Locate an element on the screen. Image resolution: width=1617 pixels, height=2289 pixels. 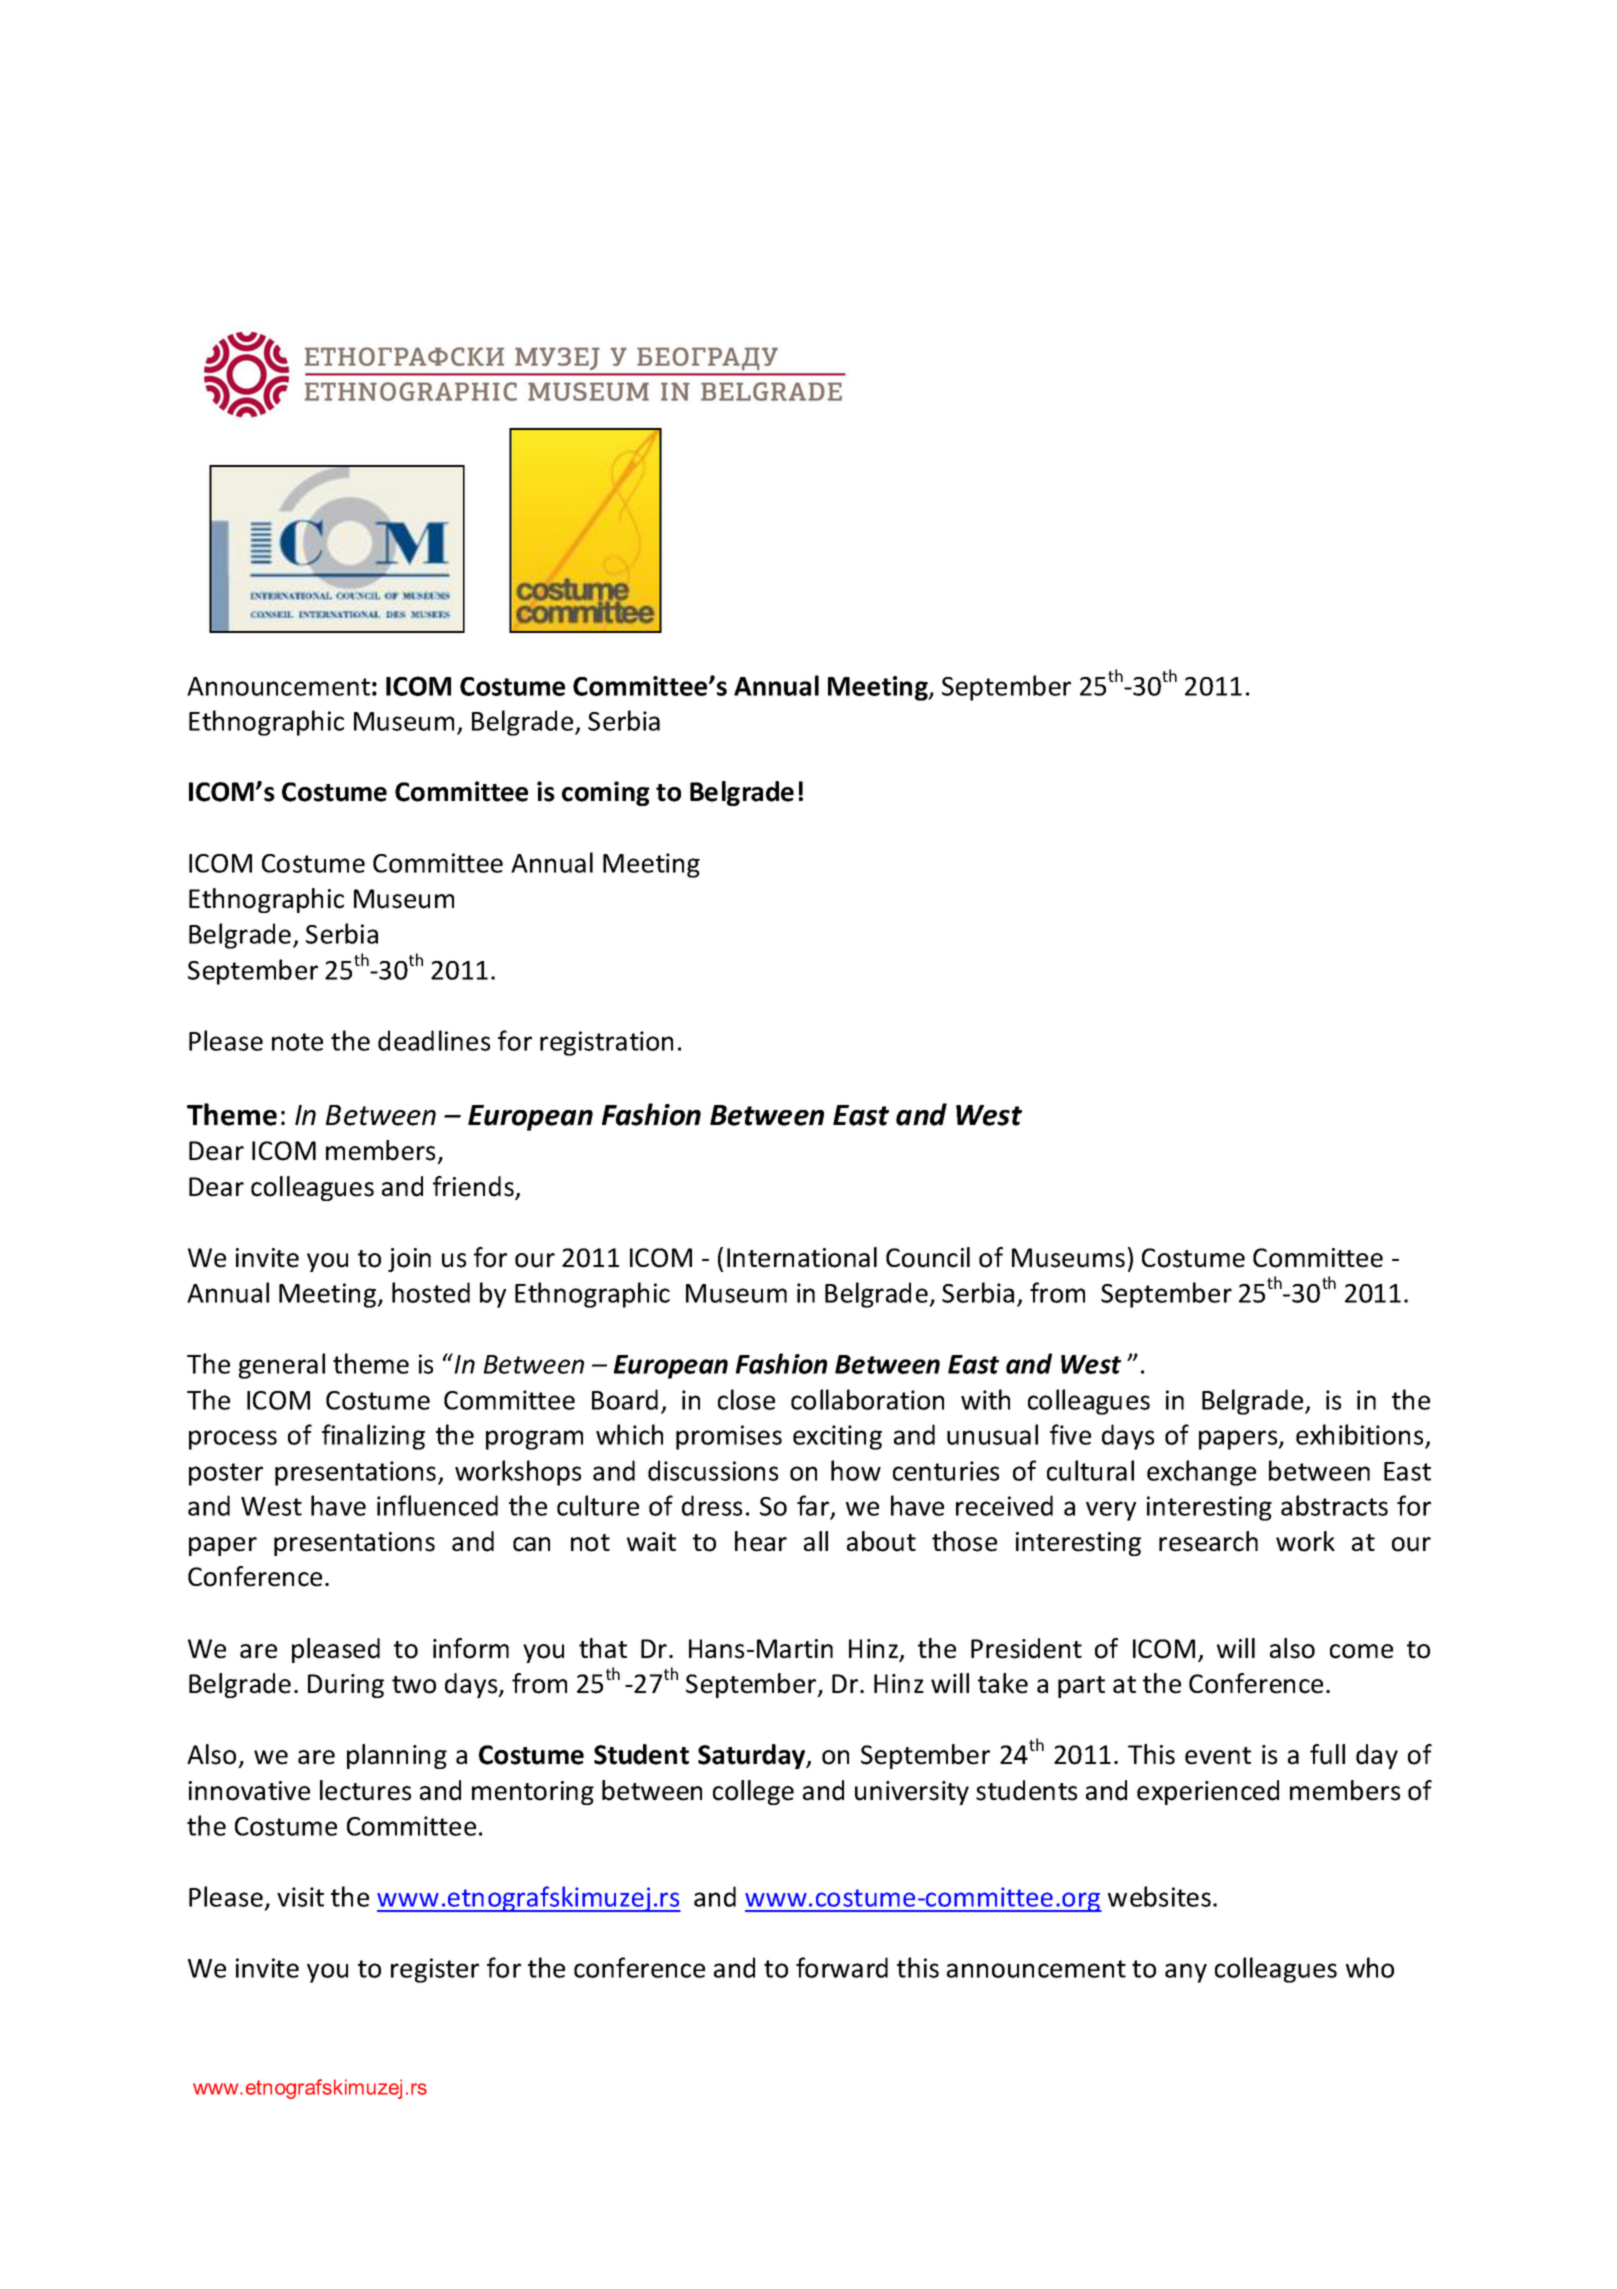
registration is located at coordinates (606, 1043).
